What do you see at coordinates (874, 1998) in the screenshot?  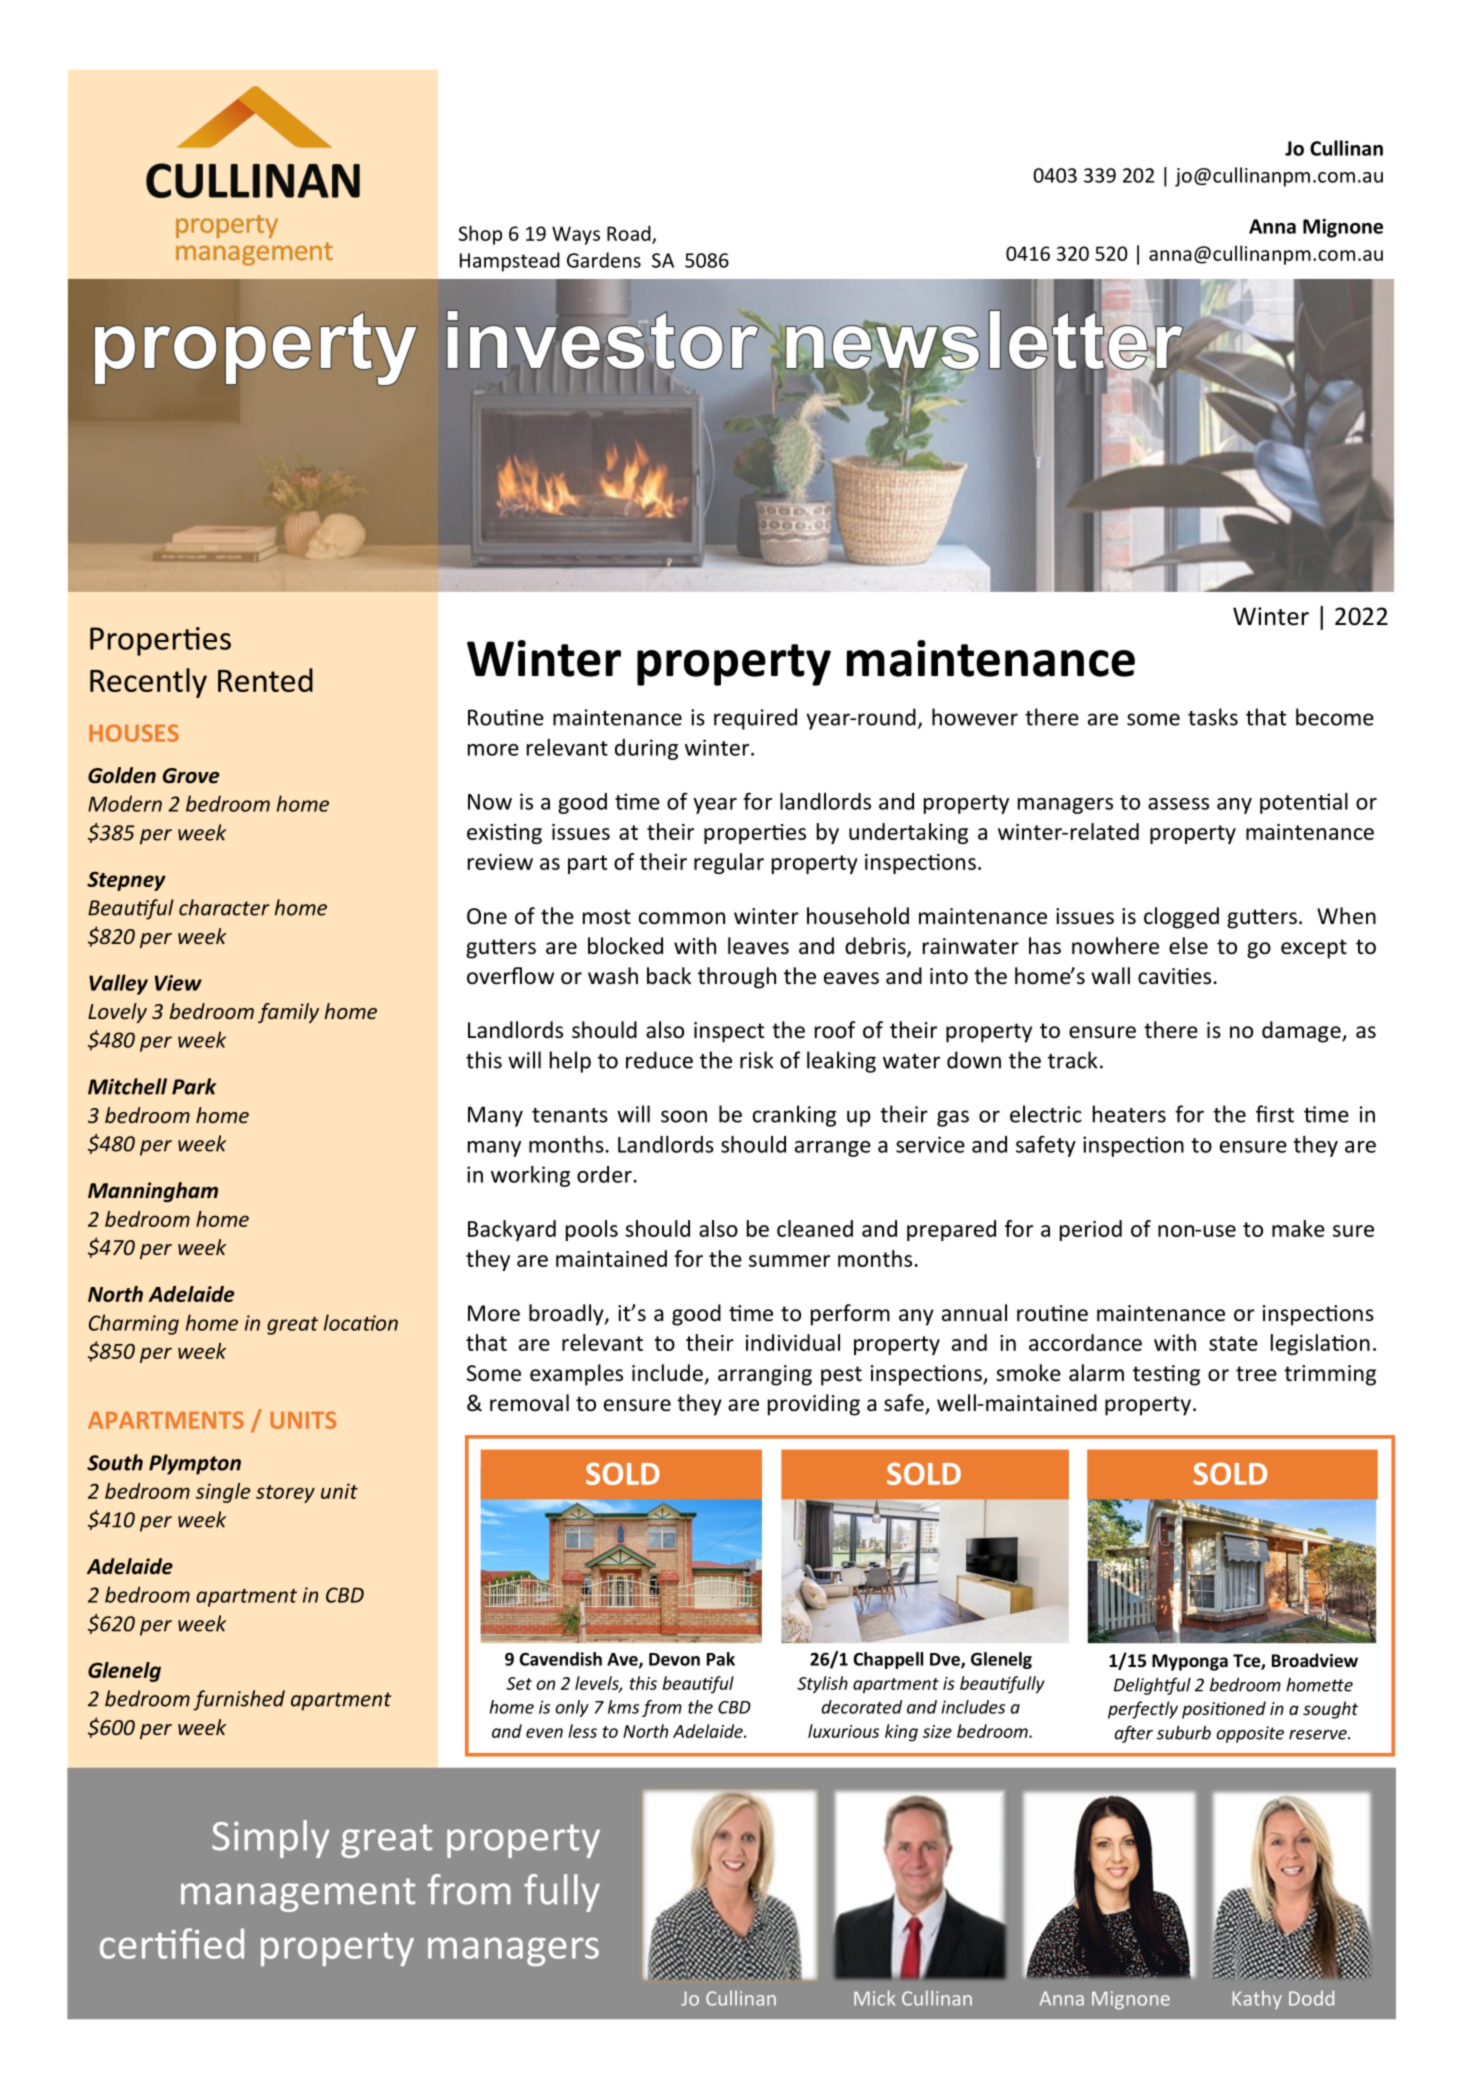 I see `Mick` at bounding box center [874, 1998].
